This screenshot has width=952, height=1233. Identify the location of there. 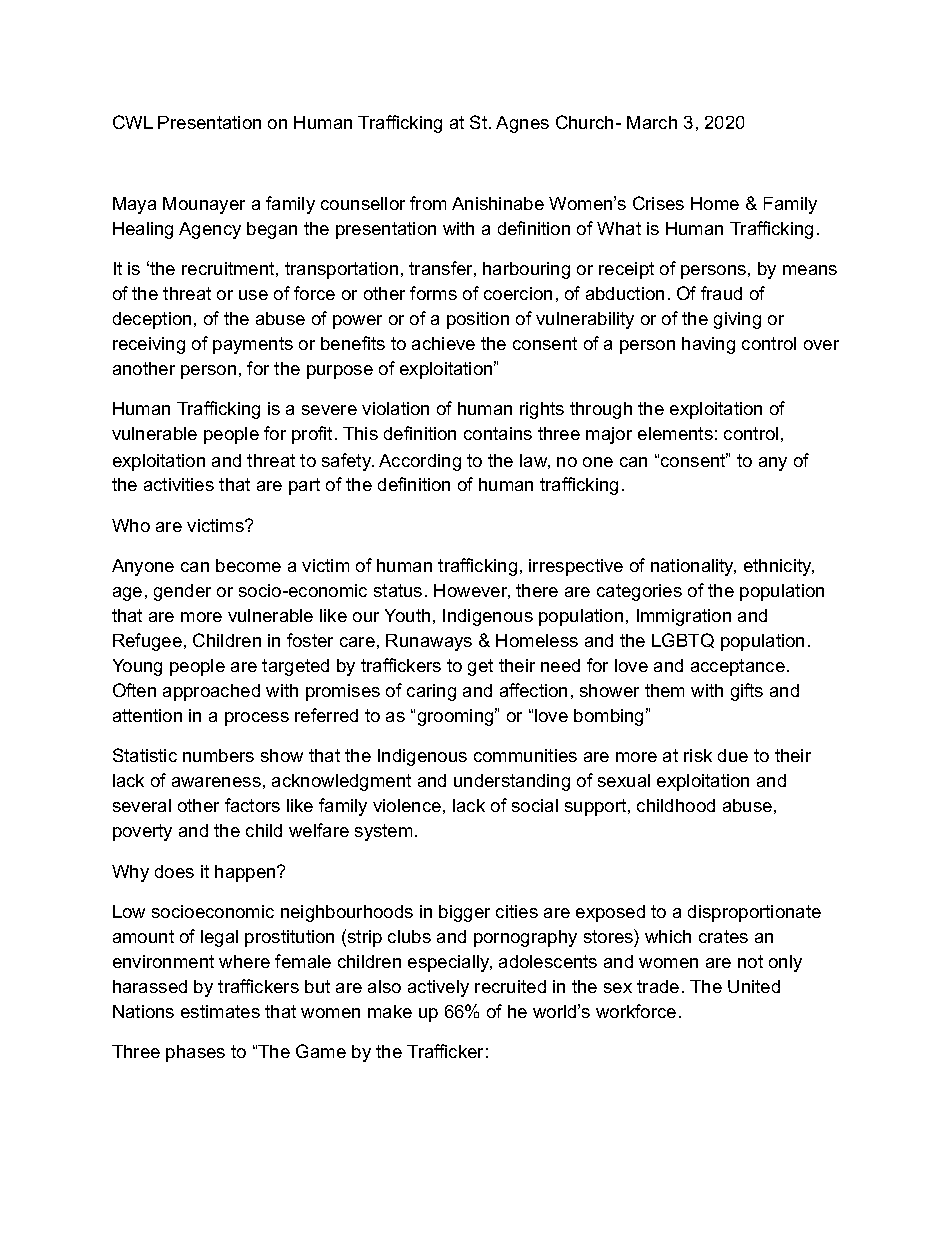
(537, 590).
